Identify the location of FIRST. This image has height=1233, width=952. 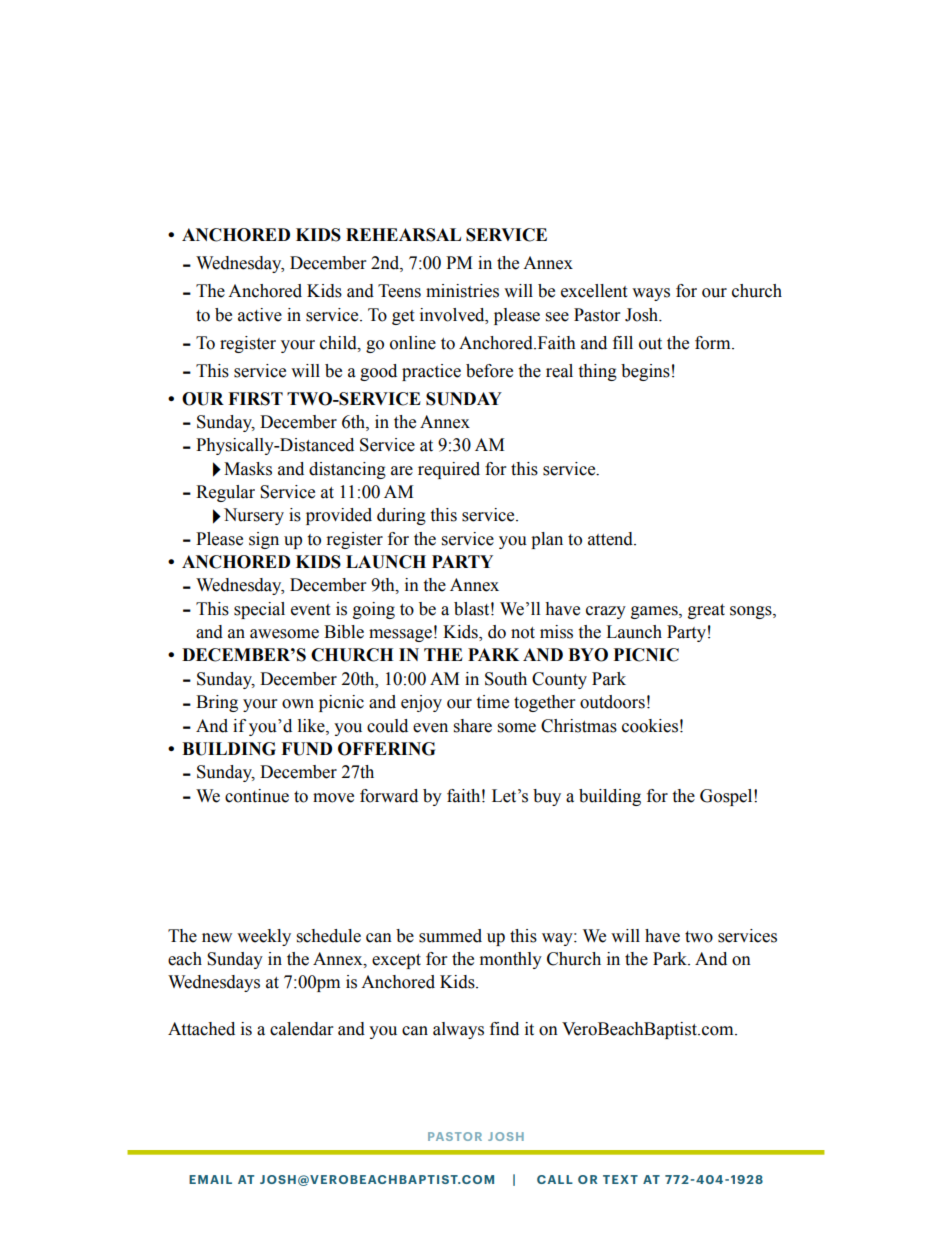
(255, 399).
